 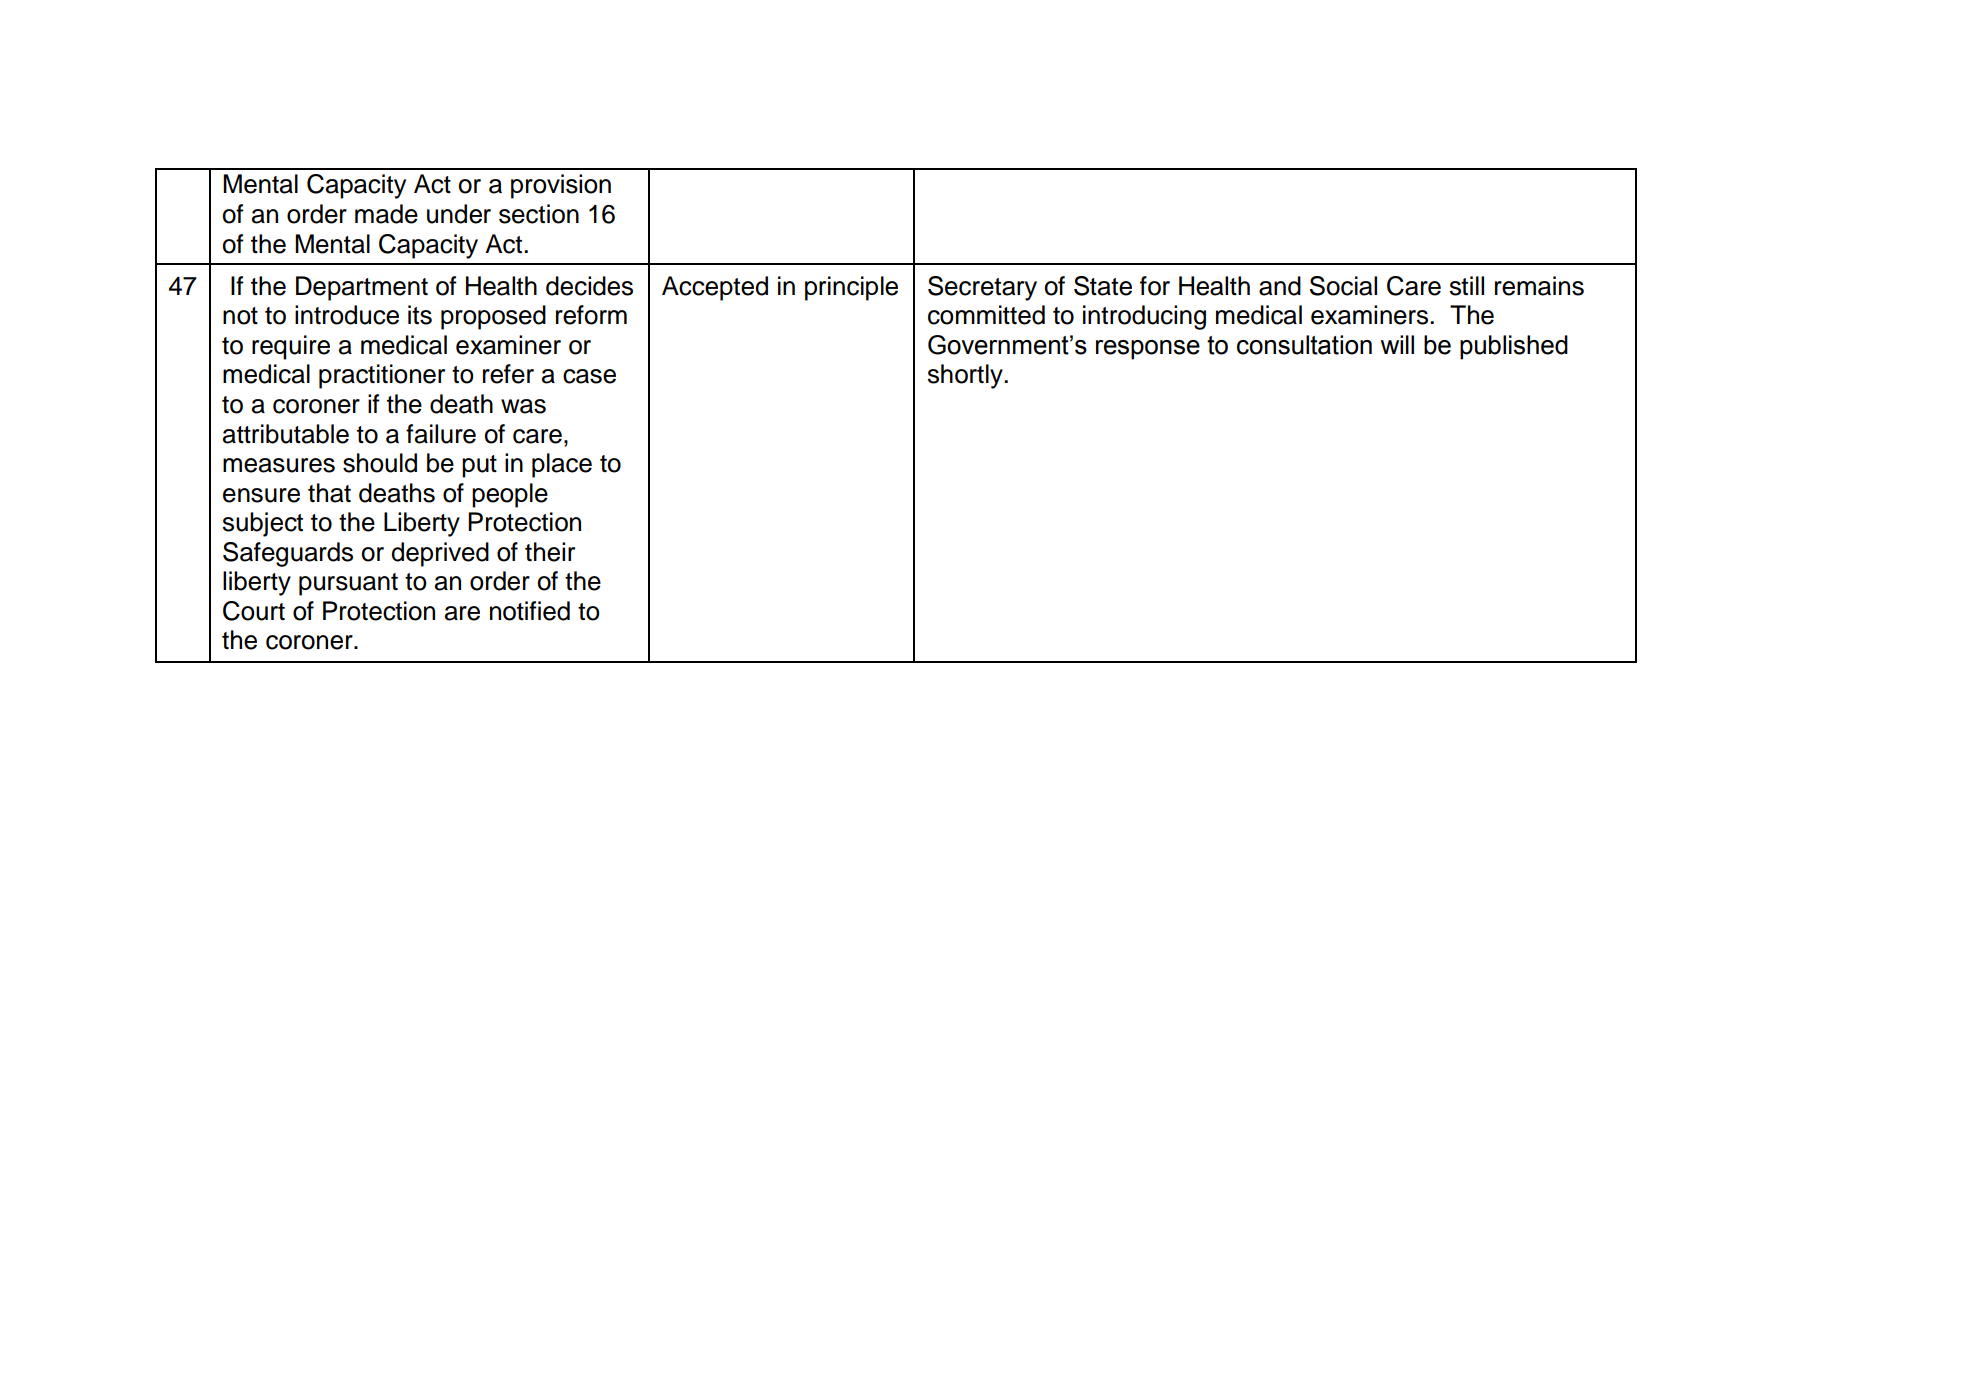 I want to click on shortly, so click(x=966, y=376).
